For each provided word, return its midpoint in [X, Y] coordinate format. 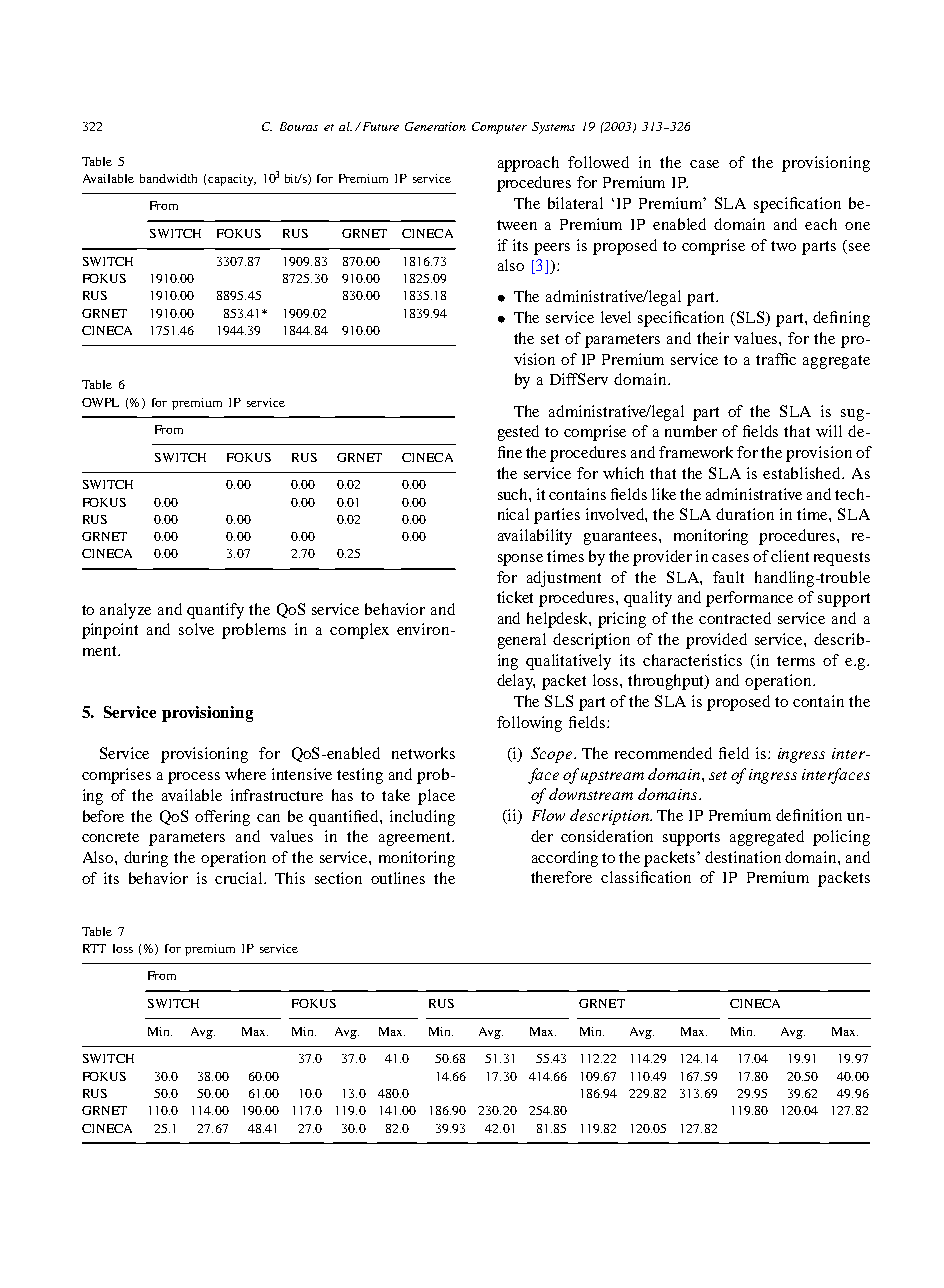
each [821, 224]
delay [516, 682]
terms [796, 661]
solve [196, 629]
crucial [240, 878]
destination [743, 857]
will [829, 431]
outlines [398, 878]
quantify [215, 611]
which [623, 473]
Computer [499, 128]
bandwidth [168, 178]
